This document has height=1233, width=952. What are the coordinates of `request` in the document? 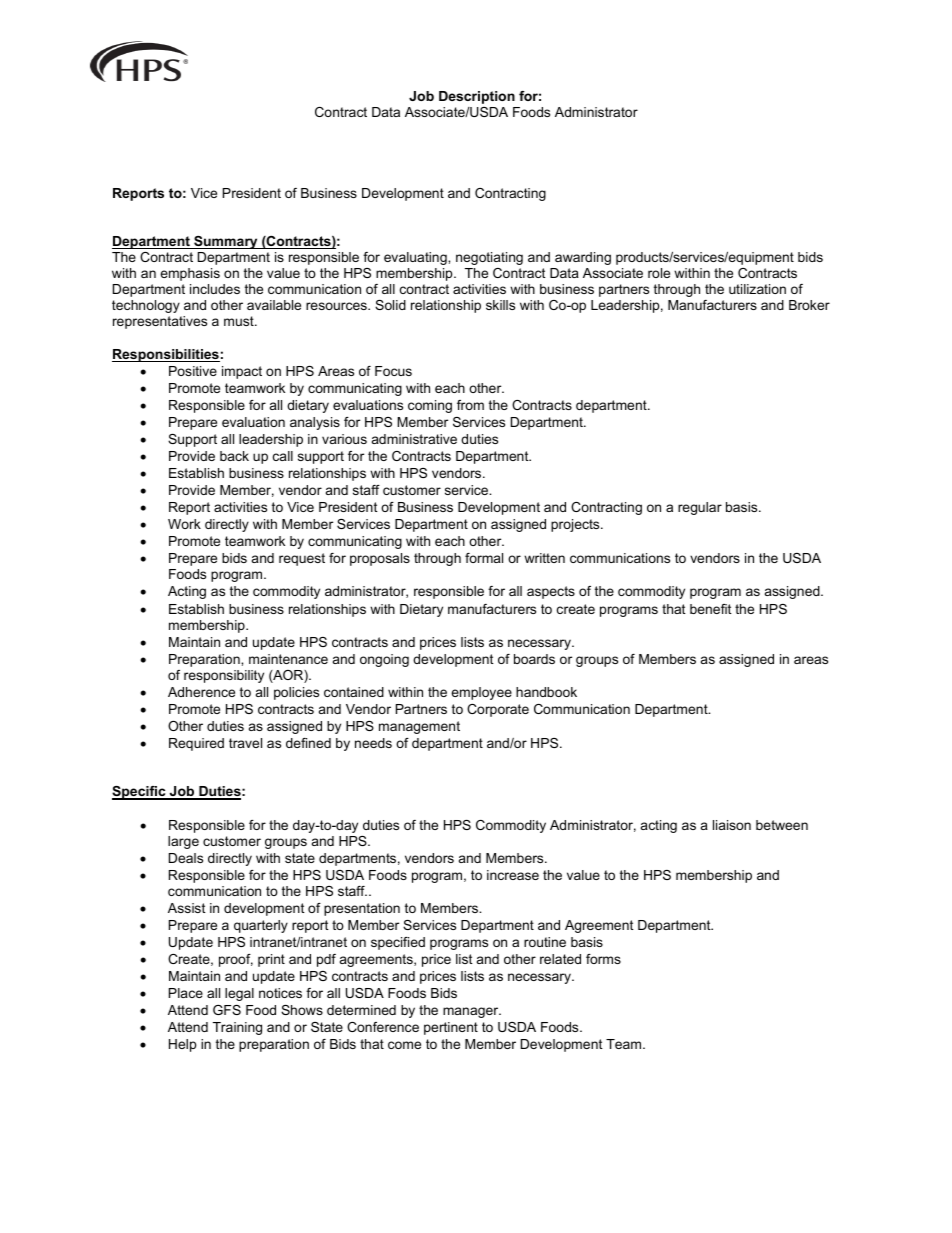 It's located at (302, 559).
